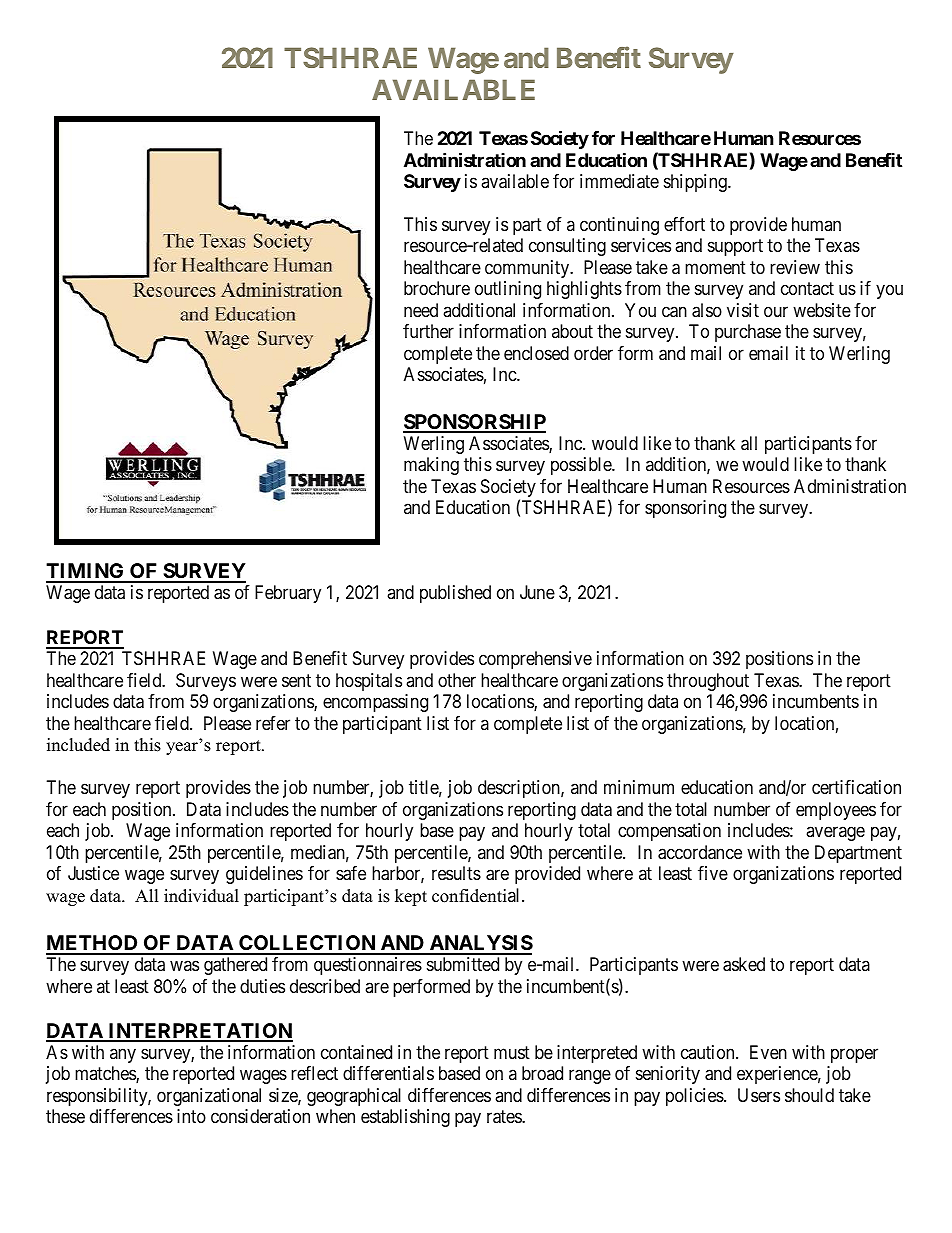  Describe the element at coordinates (528, 269) in the screenshot. I see `community` at that location.
